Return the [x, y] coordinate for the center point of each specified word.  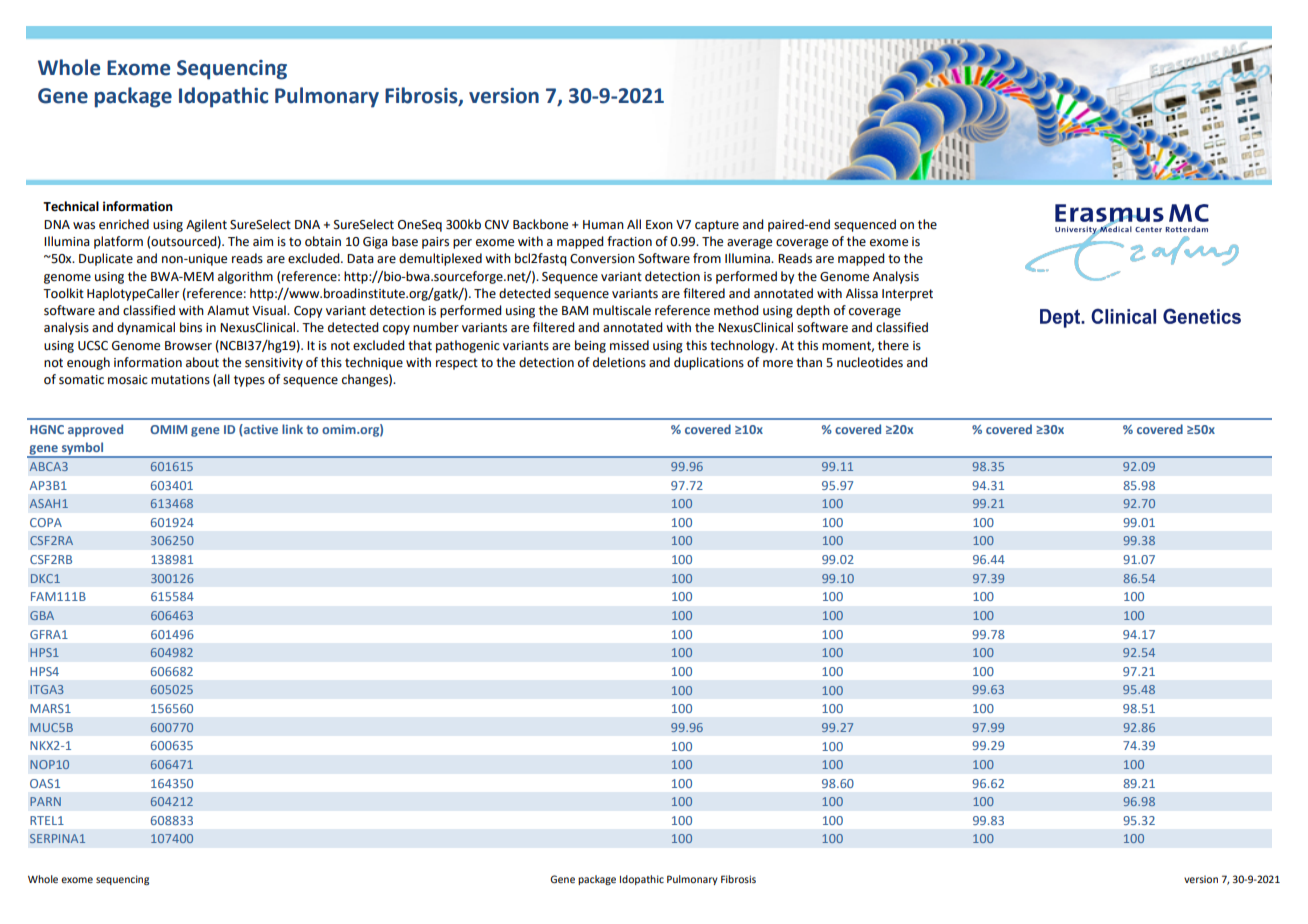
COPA [46, 522]
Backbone [540, 224]
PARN [45, 801]
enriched [124, 224]
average [749, 244]
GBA [42, 615]
